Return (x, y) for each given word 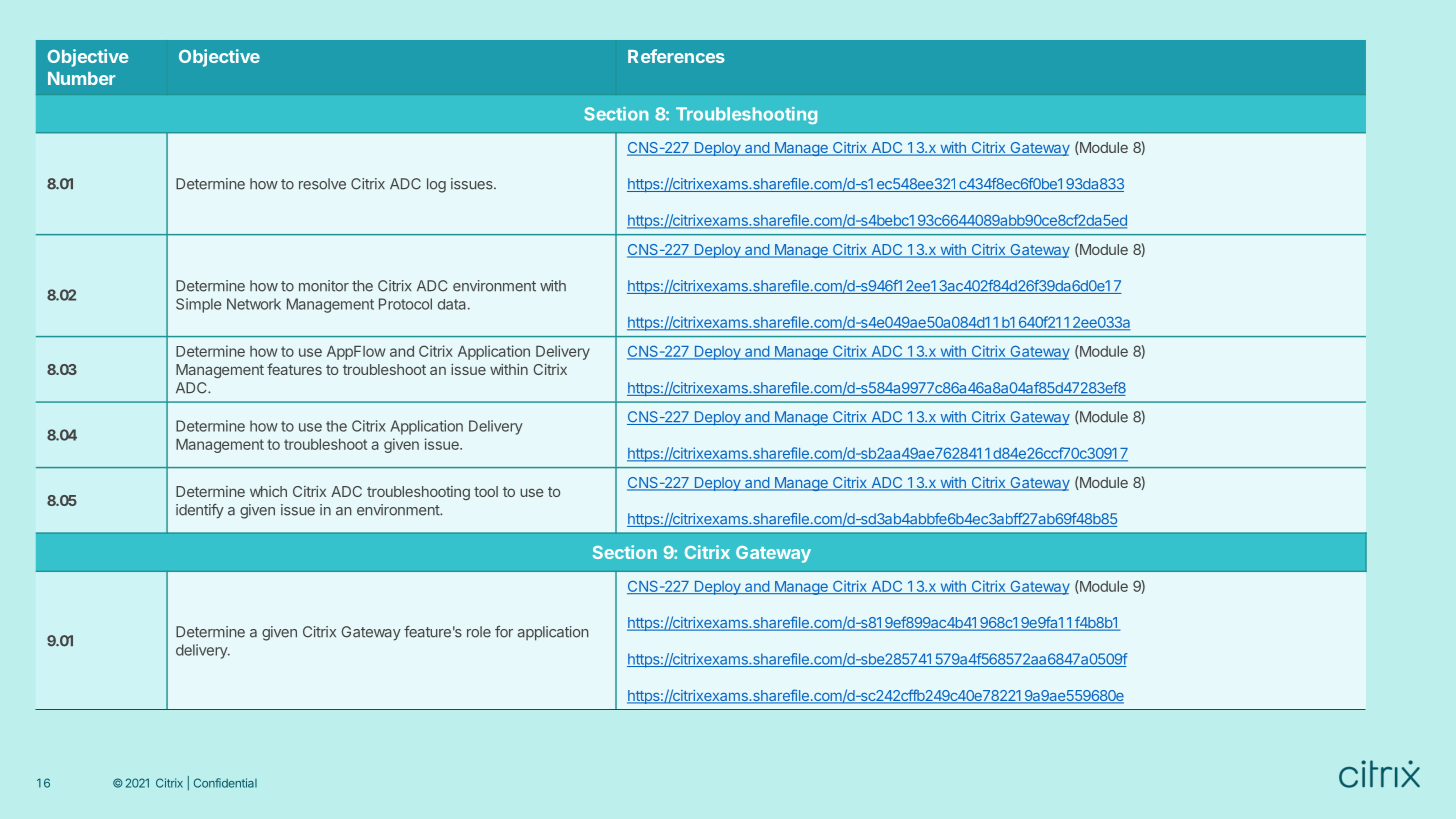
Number (81, 78)
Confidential (225, 783)
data (452, 304)
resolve (322, 184)
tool (486, 491)
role (479, 632)
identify (200, 511)
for (504, 632)
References (676, 56)
